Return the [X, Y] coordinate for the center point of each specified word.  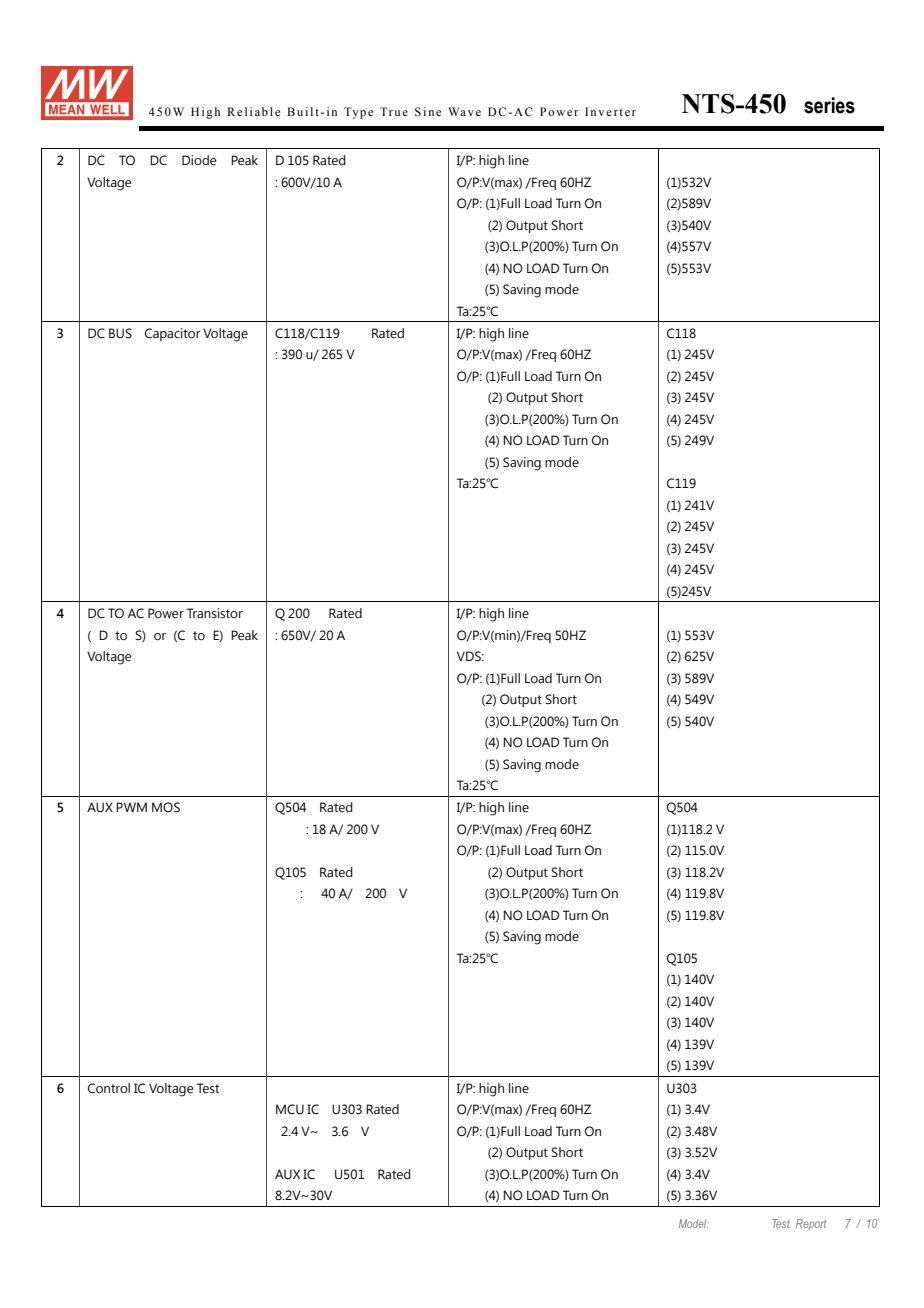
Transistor [215, 613]
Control [109, 1088]
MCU [290, 1109]
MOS [166, 807]
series [829, 105]
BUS [120, 333]
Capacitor [173, 334]
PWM [131, 807]
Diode [199, 160]
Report [811, 1224]
